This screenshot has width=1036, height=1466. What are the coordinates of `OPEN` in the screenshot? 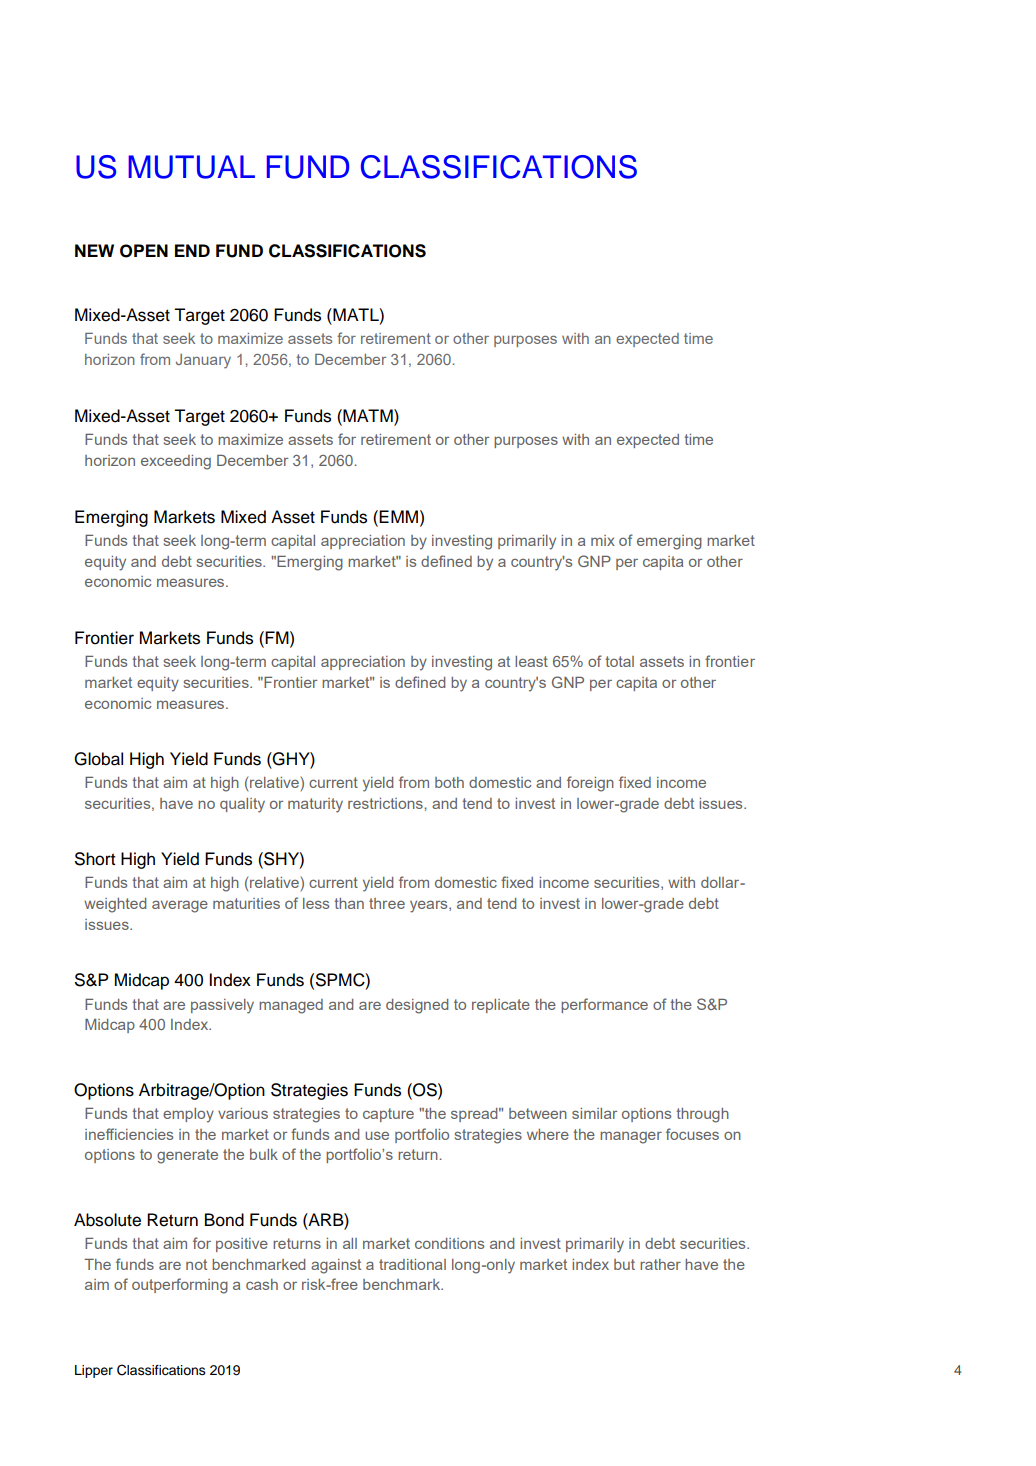 It's located at (144, 251).
